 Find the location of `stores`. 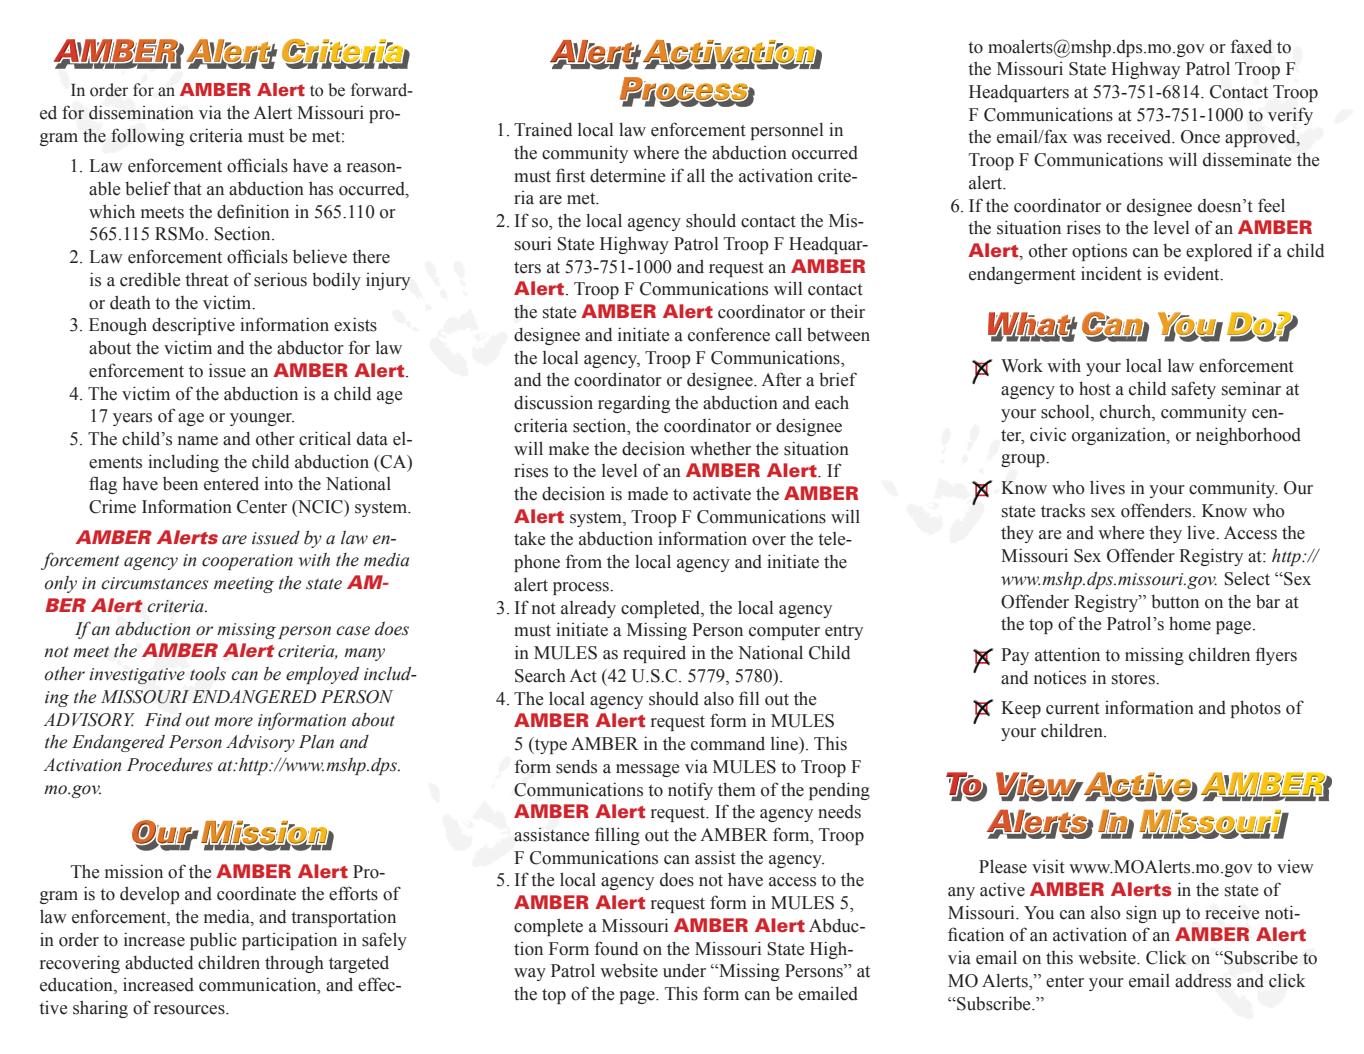

stores is located at coordinates (1134, 679).
